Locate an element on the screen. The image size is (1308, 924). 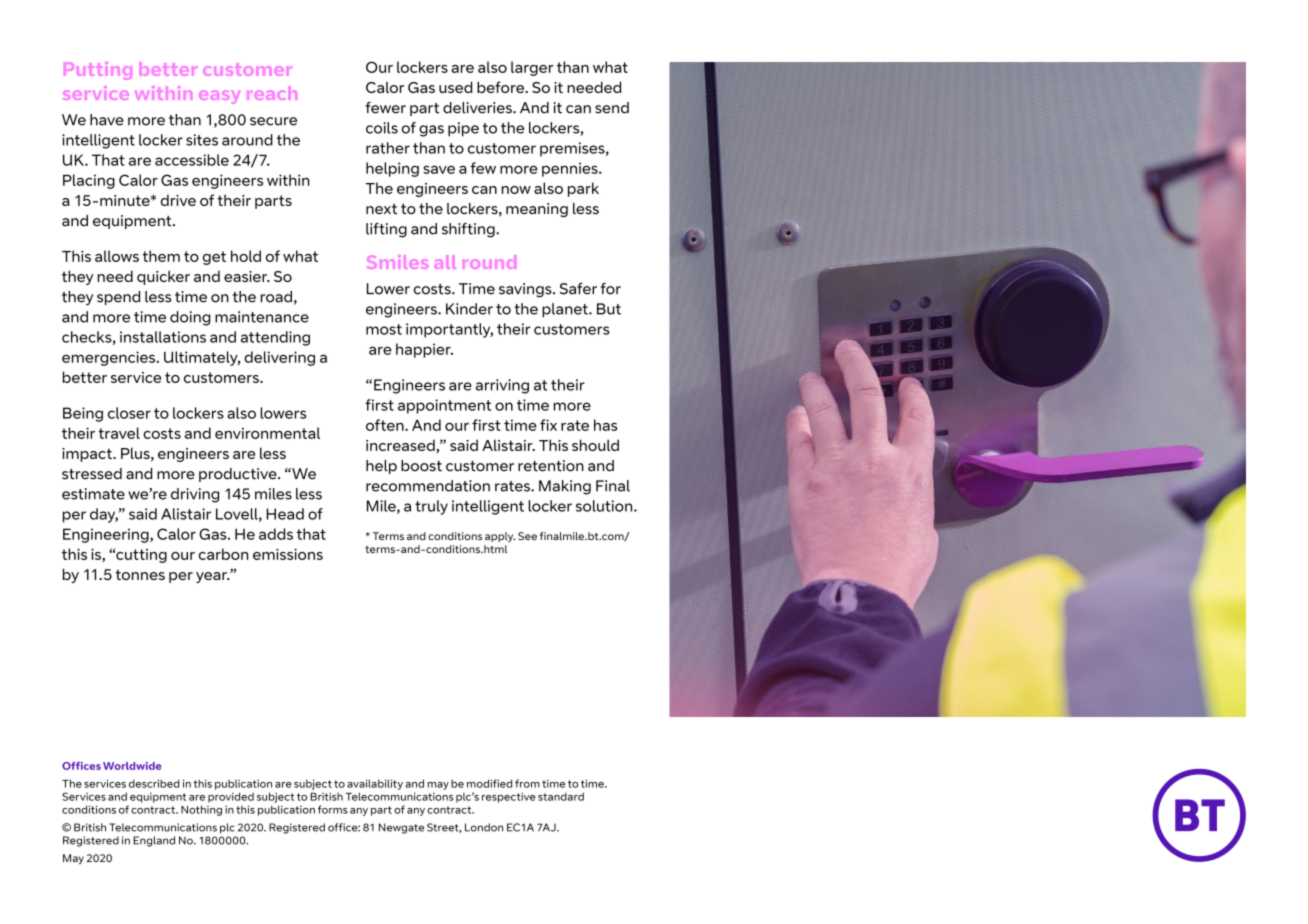
travel is located at coordinates (119, 433).
